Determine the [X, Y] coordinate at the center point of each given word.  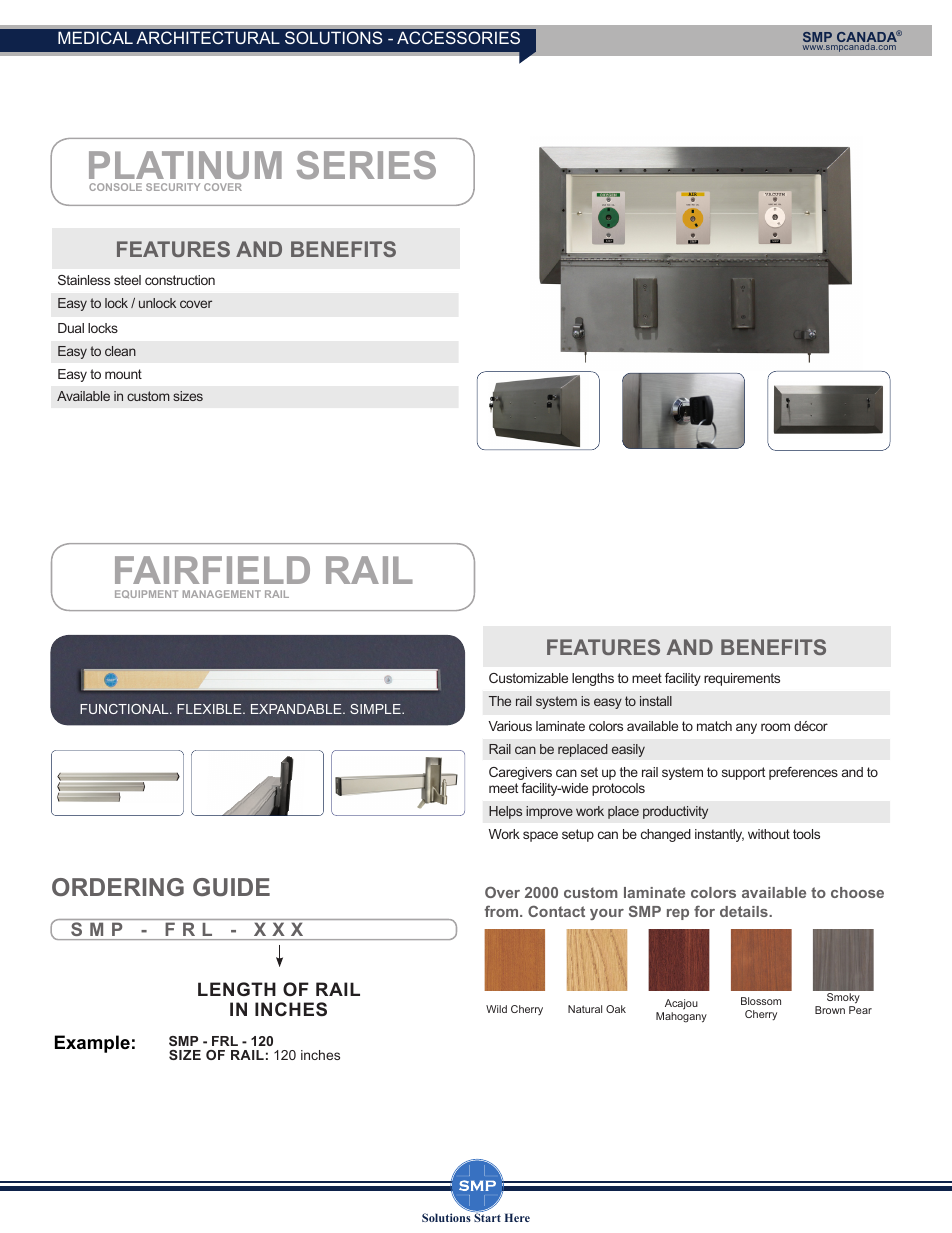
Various [510, 726]
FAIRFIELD [212, 570]
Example [92, 1044]
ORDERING [118, 887]
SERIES [366, 165]
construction [180, 280]
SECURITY [173, 187]
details [745, 911]
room [775, 727]
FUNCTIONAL [125, 709]
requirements [742, 679]
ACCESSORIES [458, 37]
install [656, 701]
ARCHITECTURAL [208, 37]
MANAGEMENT [222, 594]
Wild [496, 1009]
